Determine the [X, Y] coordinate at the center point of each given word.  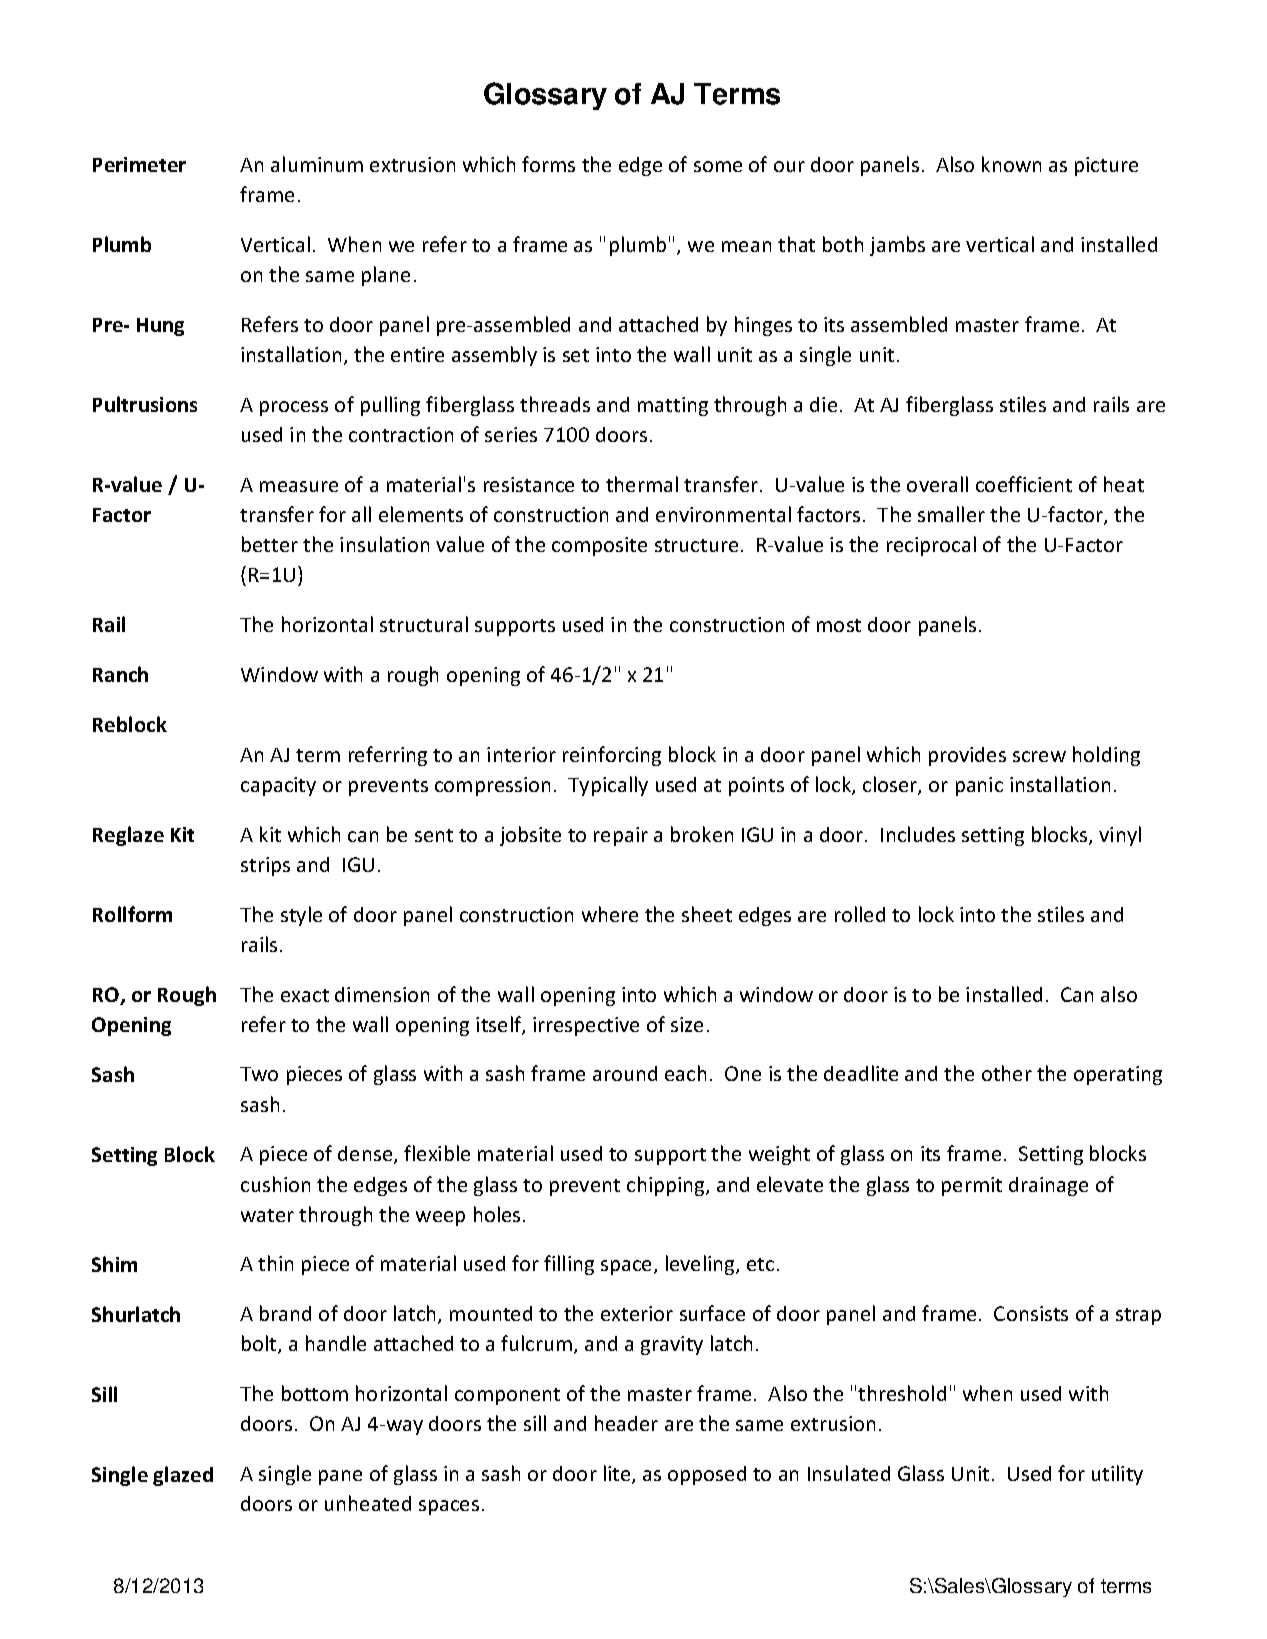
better [270, 544]
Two [259, 1074]
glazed [183, 1476]
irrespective [586, 1026]
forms [548, 164]
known [1011, 164]
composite [599, 546]
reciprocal [931, 546]
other [1007, 1073]
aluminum [317, 164]
